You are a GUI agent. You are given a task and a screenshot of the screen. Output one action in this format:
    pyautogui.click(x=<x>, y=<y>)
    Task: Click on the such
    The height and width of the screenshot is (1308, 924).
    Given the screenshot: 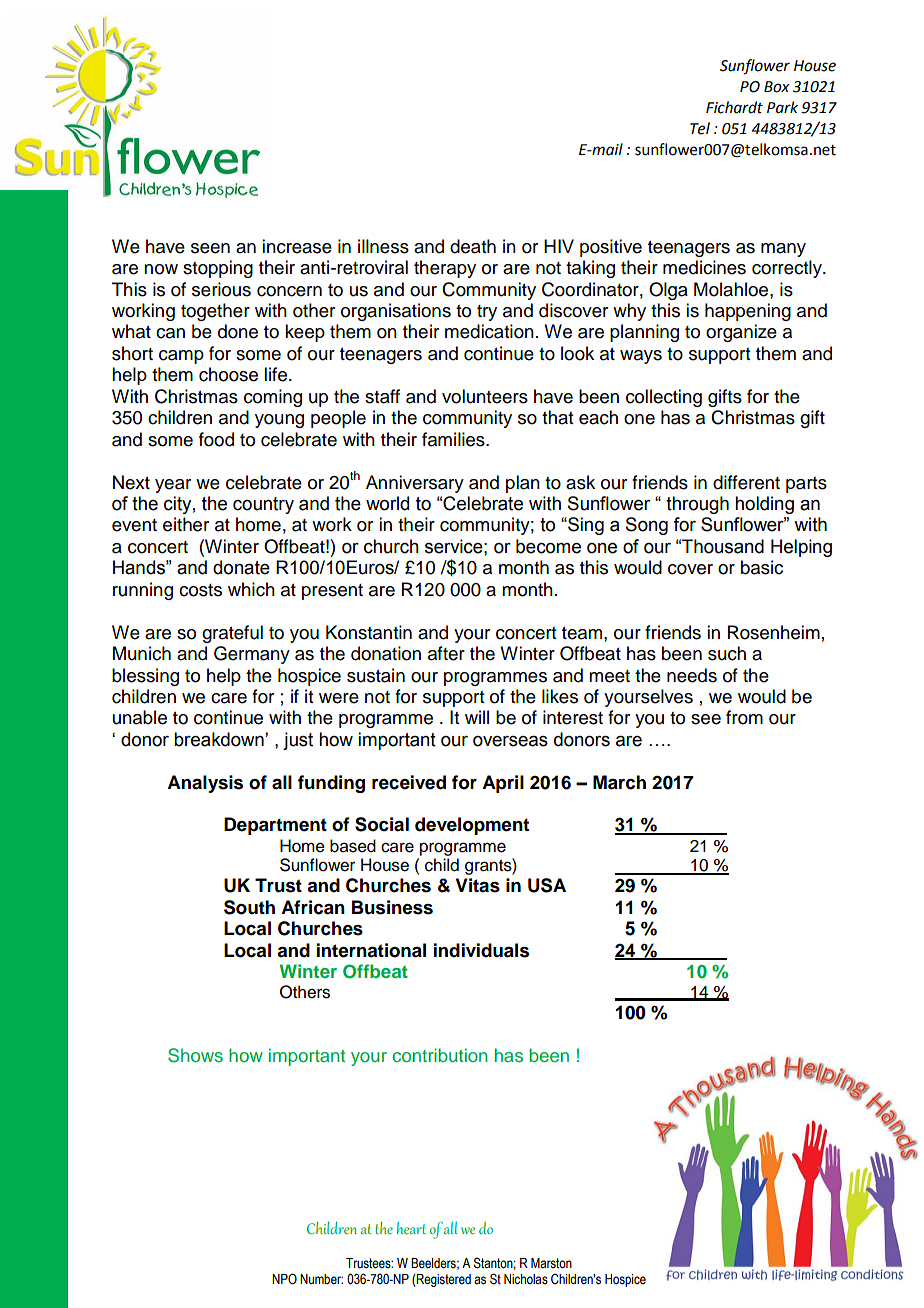 What is the action you would take?
    pyautogui.click(x=727, y=653)
